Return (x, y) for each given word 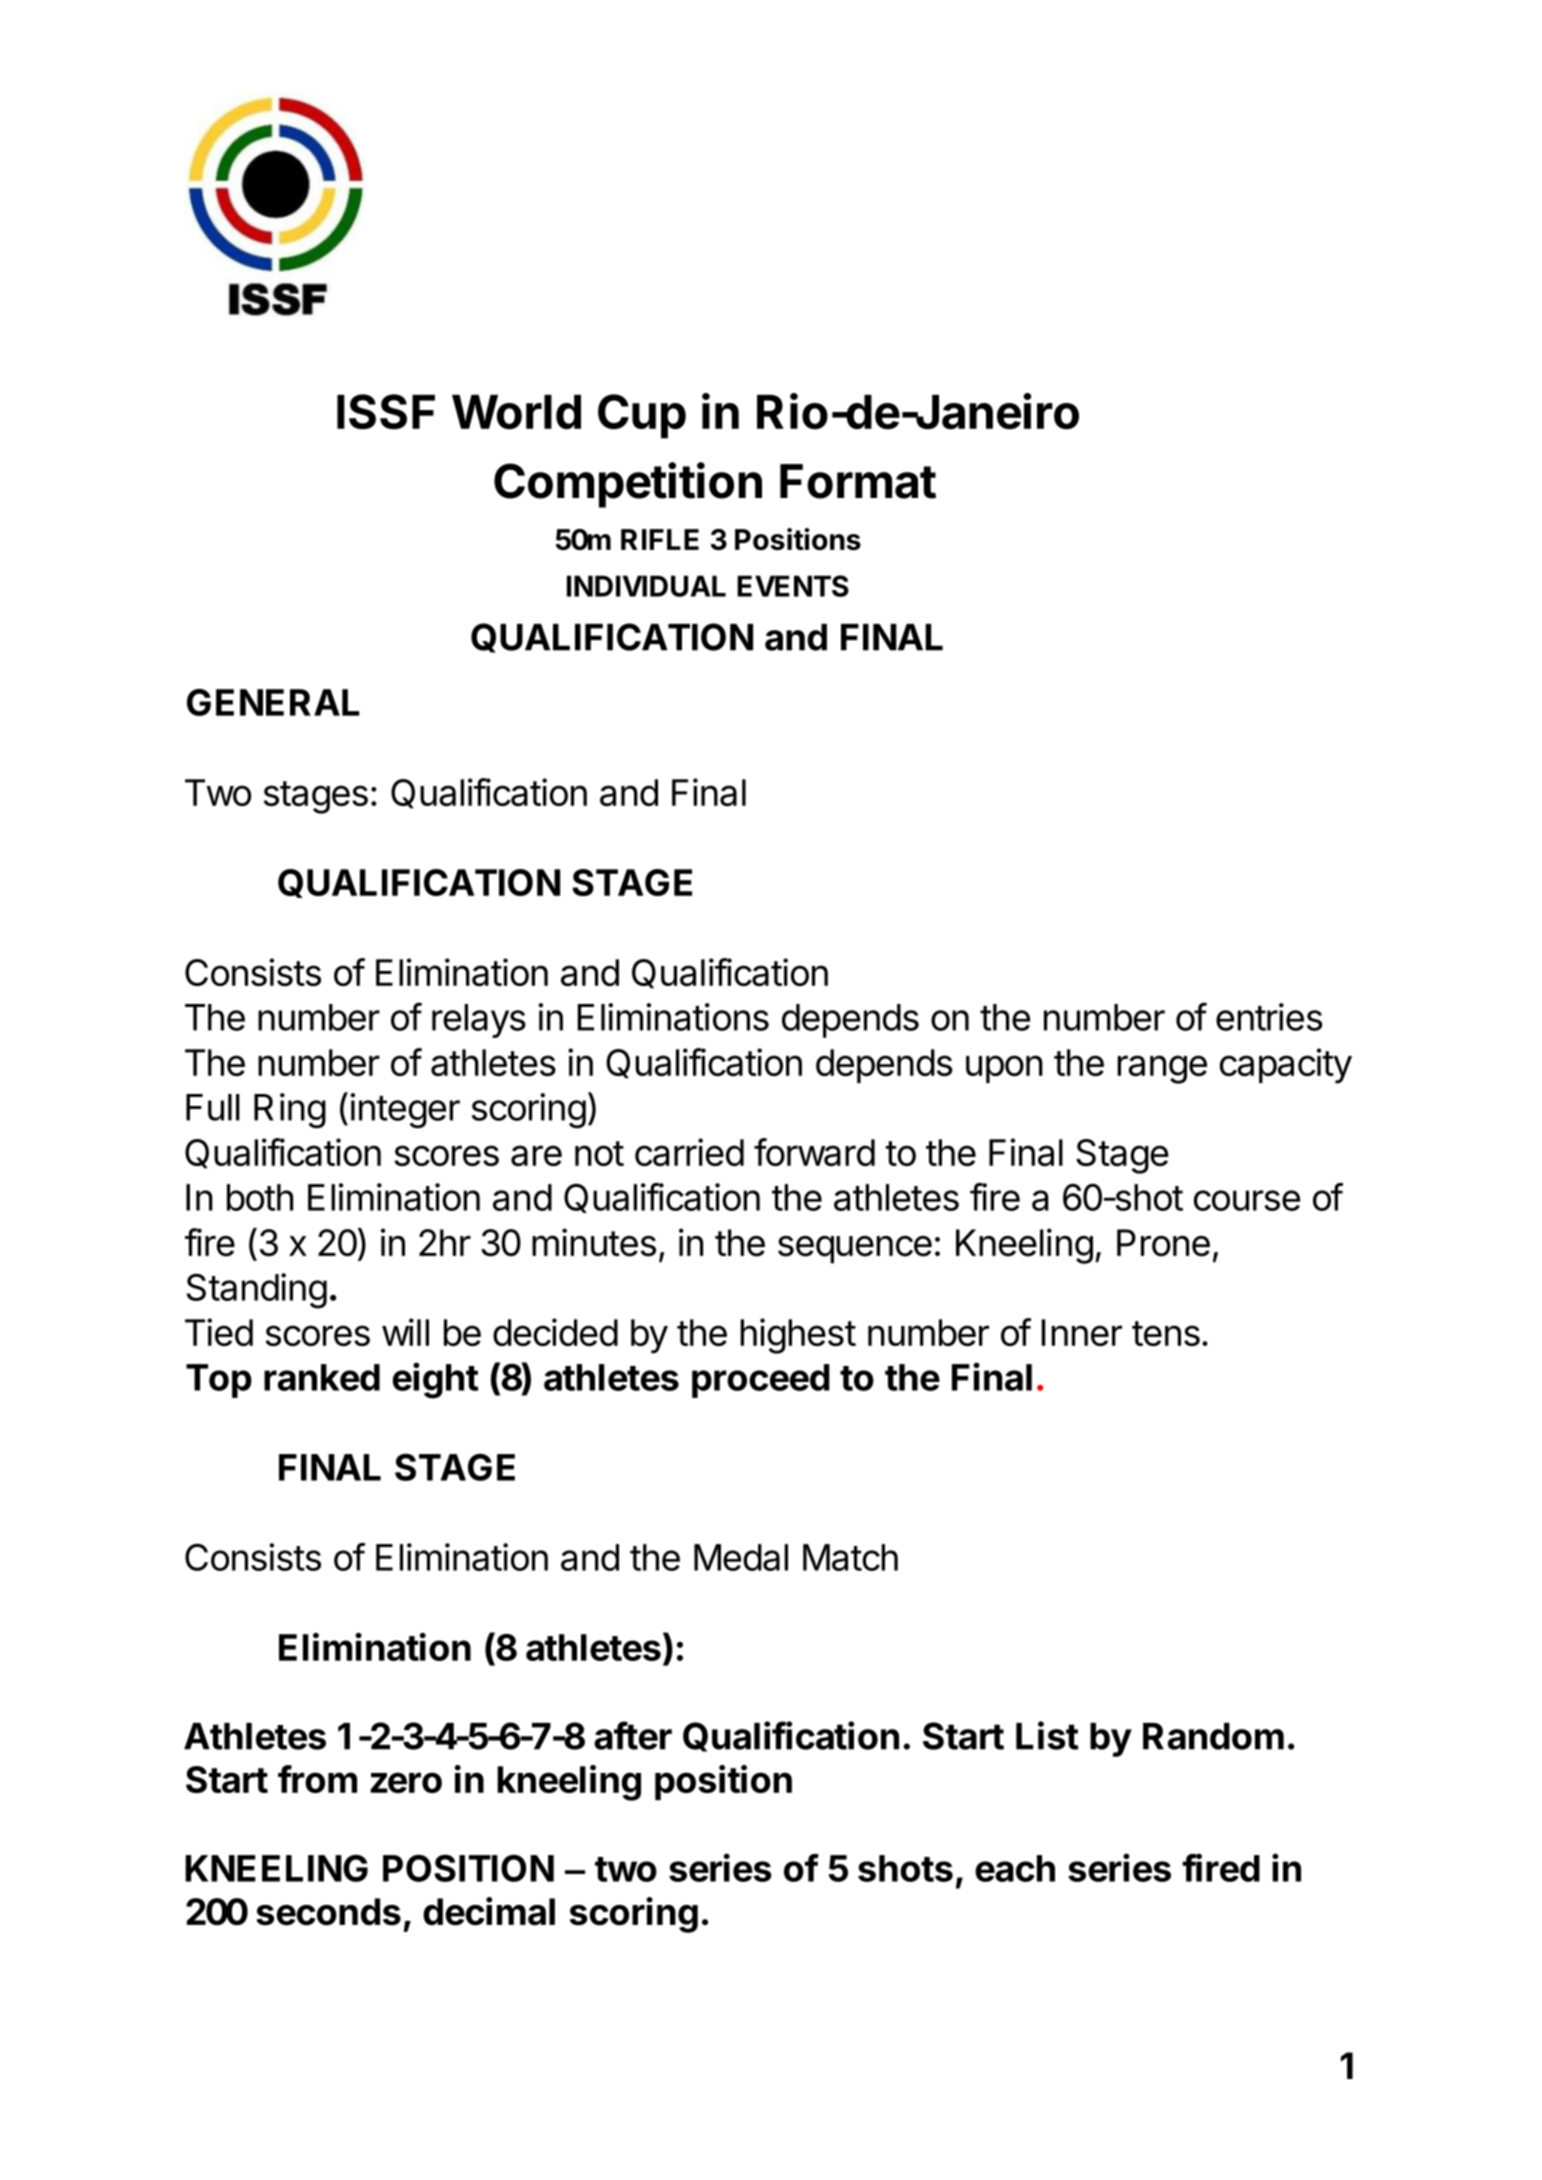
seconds (328, 1912)
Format (858, 481)
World (516, 412)
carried (689, 1152)
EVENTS (793, 586)
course (1247, 1200)
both (260, 1197)
